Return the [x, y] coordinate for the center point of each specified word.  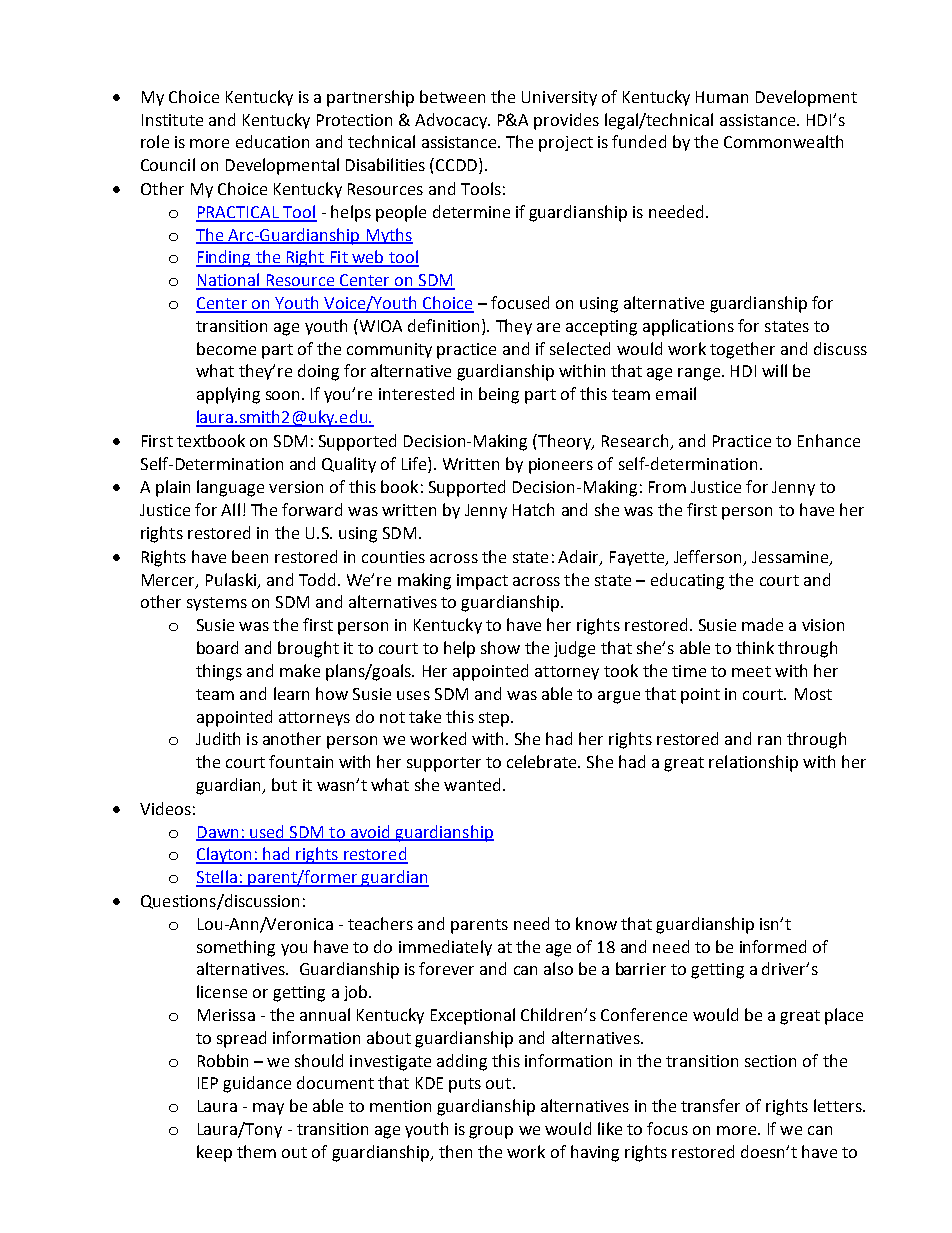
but [284, 784]
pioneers [561, 466]
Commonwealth [783, 141]
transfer [710, 1105]
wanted [472, 784]
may [268, 1109]
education [272, 141]
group [491, 1132]
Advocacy [452, 121]
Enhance [829, 440]
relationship [753, 763]
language [230, 488]
